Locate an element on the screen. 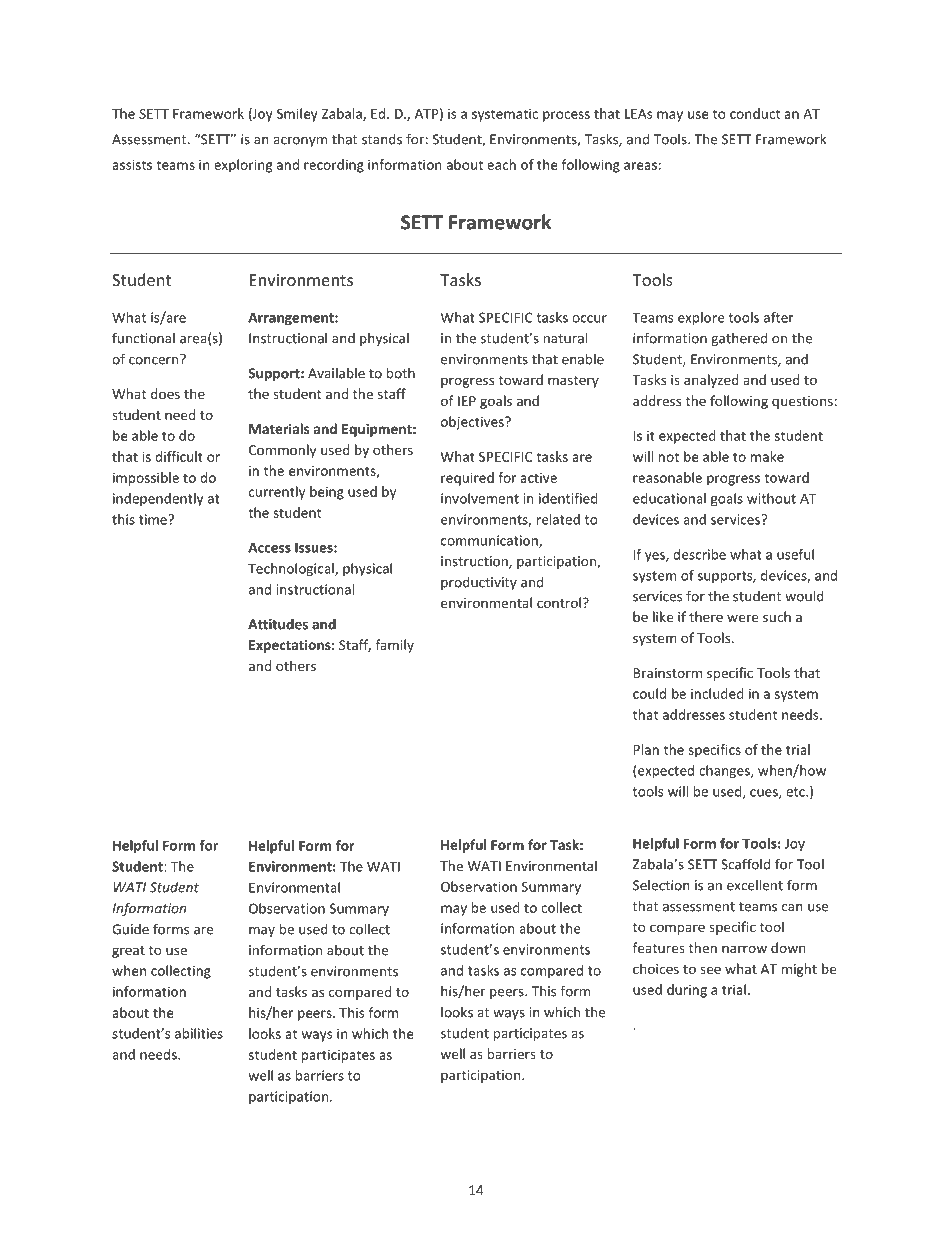 This screenshot has height=1233, width=952. included is located at coordinates (717, 693).
